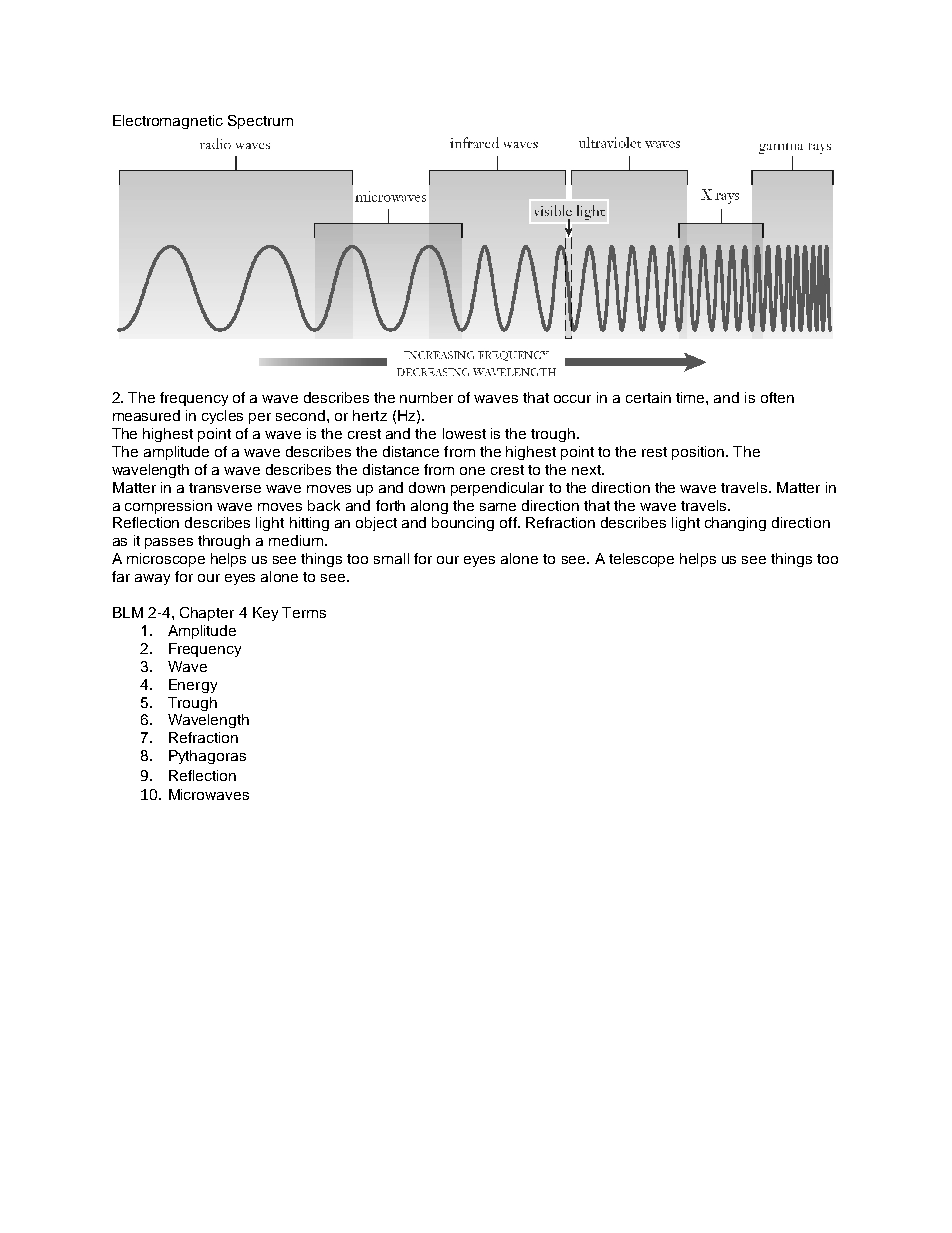 The image size is (952, 1233). I want to click on bouncing, so click(463, 524).
